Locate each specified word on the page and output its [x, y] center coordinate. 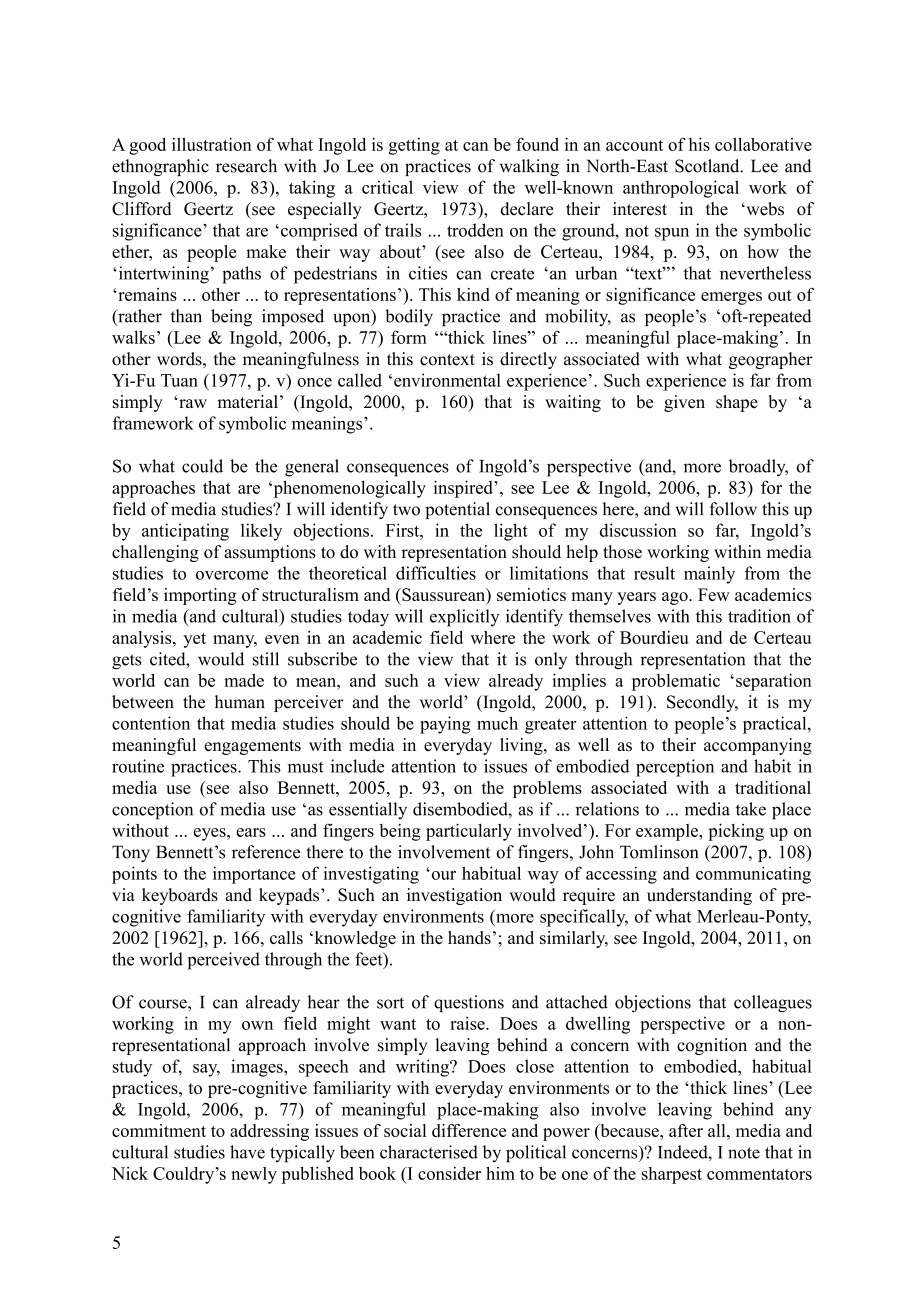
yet [194, 640]
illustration [212, 144]
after [686, 1130]
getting [414, 146]
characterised [429, 1152]
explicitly [465, 618]
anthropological [681, 189]
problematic [676, 682]
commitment [159, 1130]
